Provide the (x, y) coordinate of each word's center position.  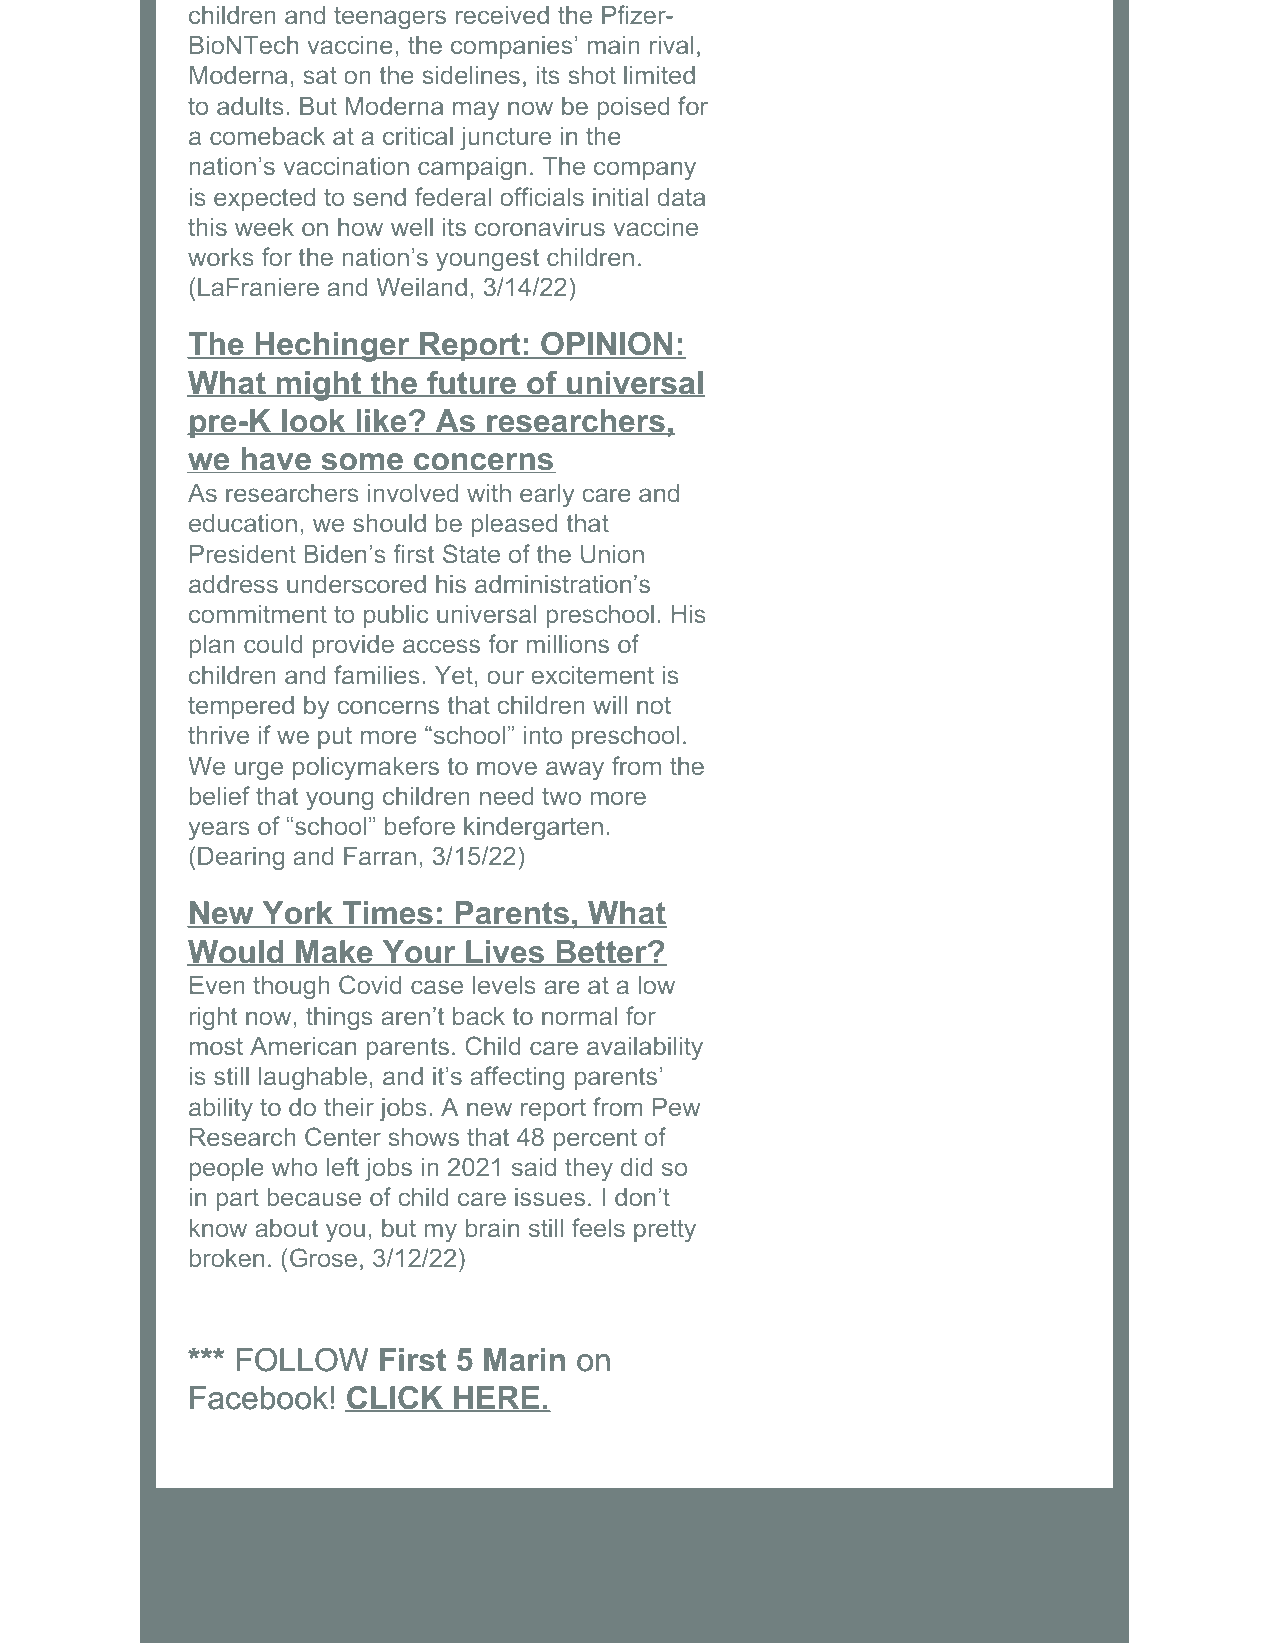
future (472, 383)
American (303, 1046)
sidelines (471, 75)
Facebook (259, 1398)
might (319, 386)
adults (250, 106)
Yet (454, 675)
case (437, 987)
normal (579, 1016)
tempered (241, 707)
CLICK (395, 1399)
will (610, 705)
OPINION (607, 345)
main (614, 45)
